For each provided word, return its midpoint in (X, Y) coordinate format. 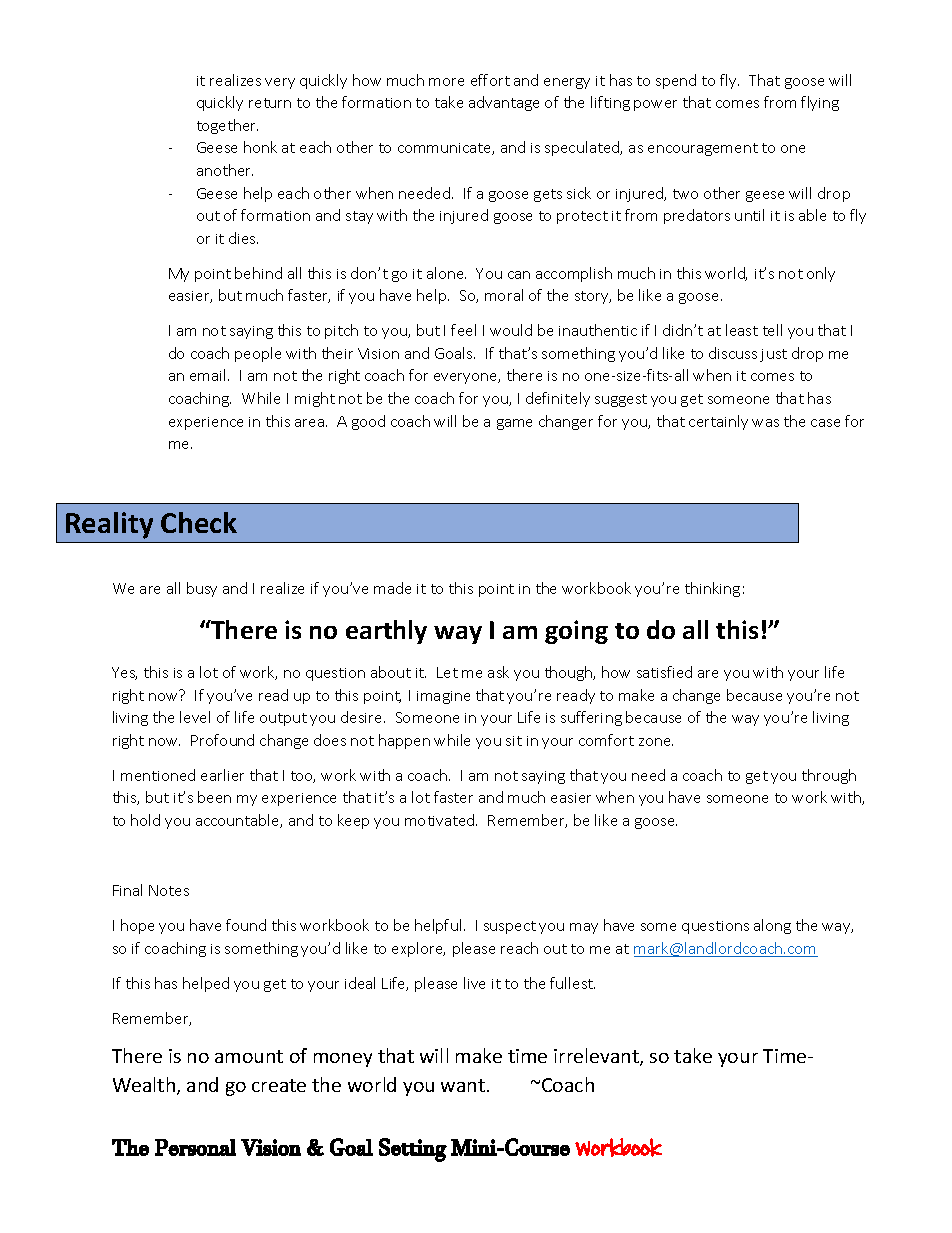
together (227, 126)
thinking (712, 589)
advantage (504, 103)
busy (202, 589)
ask (498, 672)
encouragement (703, 149)
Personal (195, 1147)
